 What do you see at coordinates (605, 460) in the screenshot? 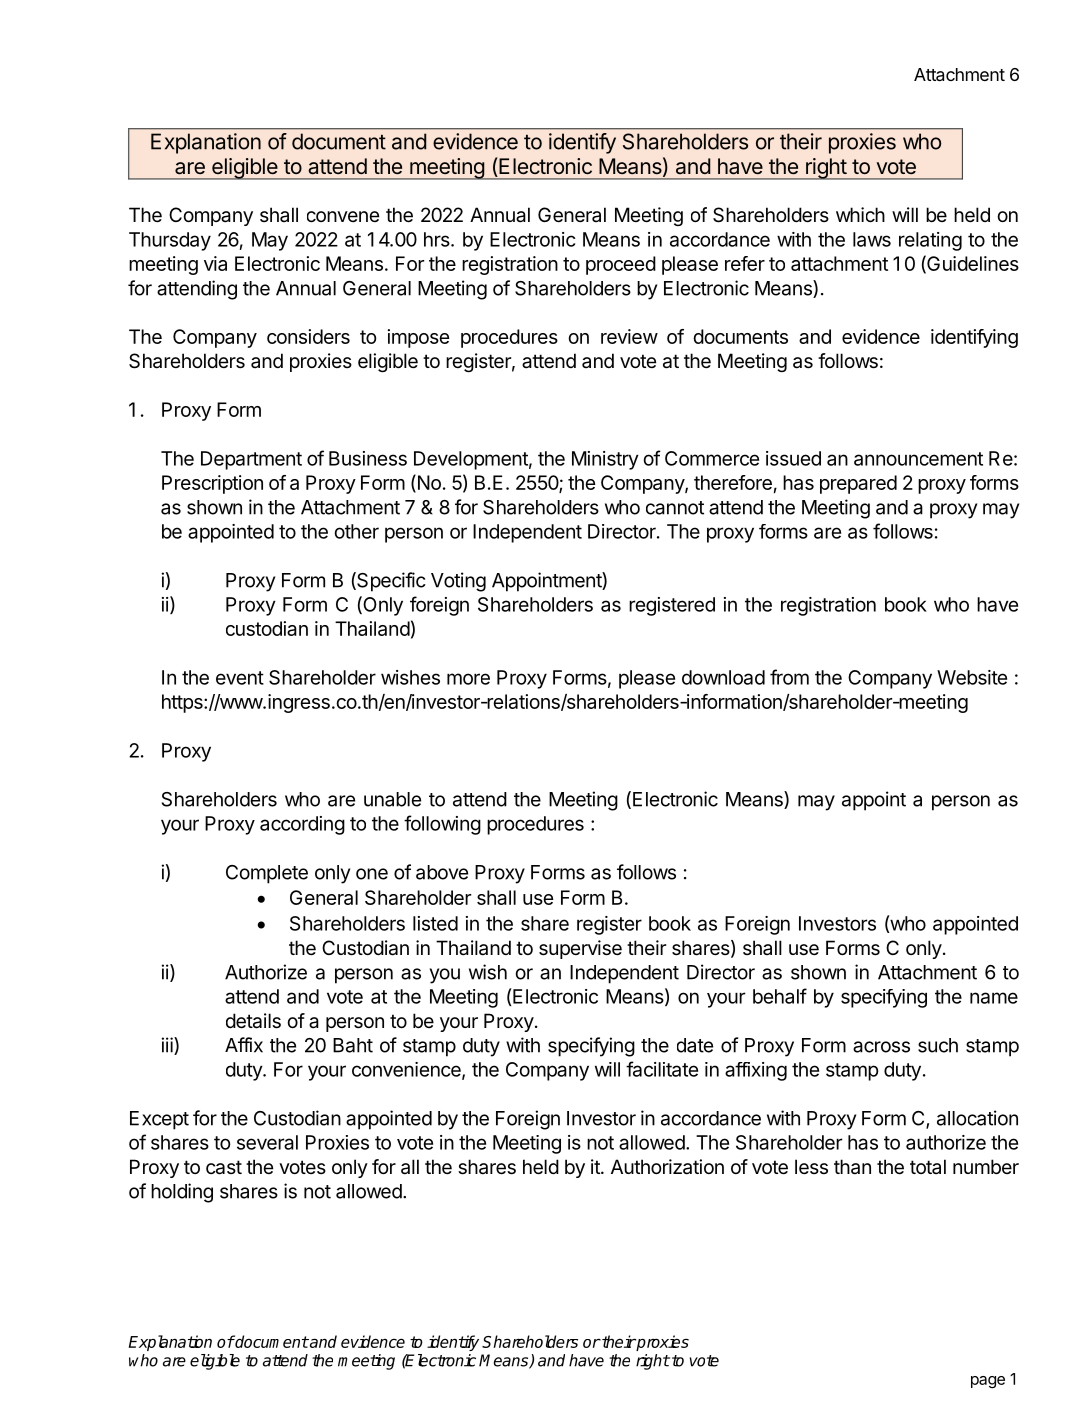
I see `Ministry` at bounding box center [605, 460].
